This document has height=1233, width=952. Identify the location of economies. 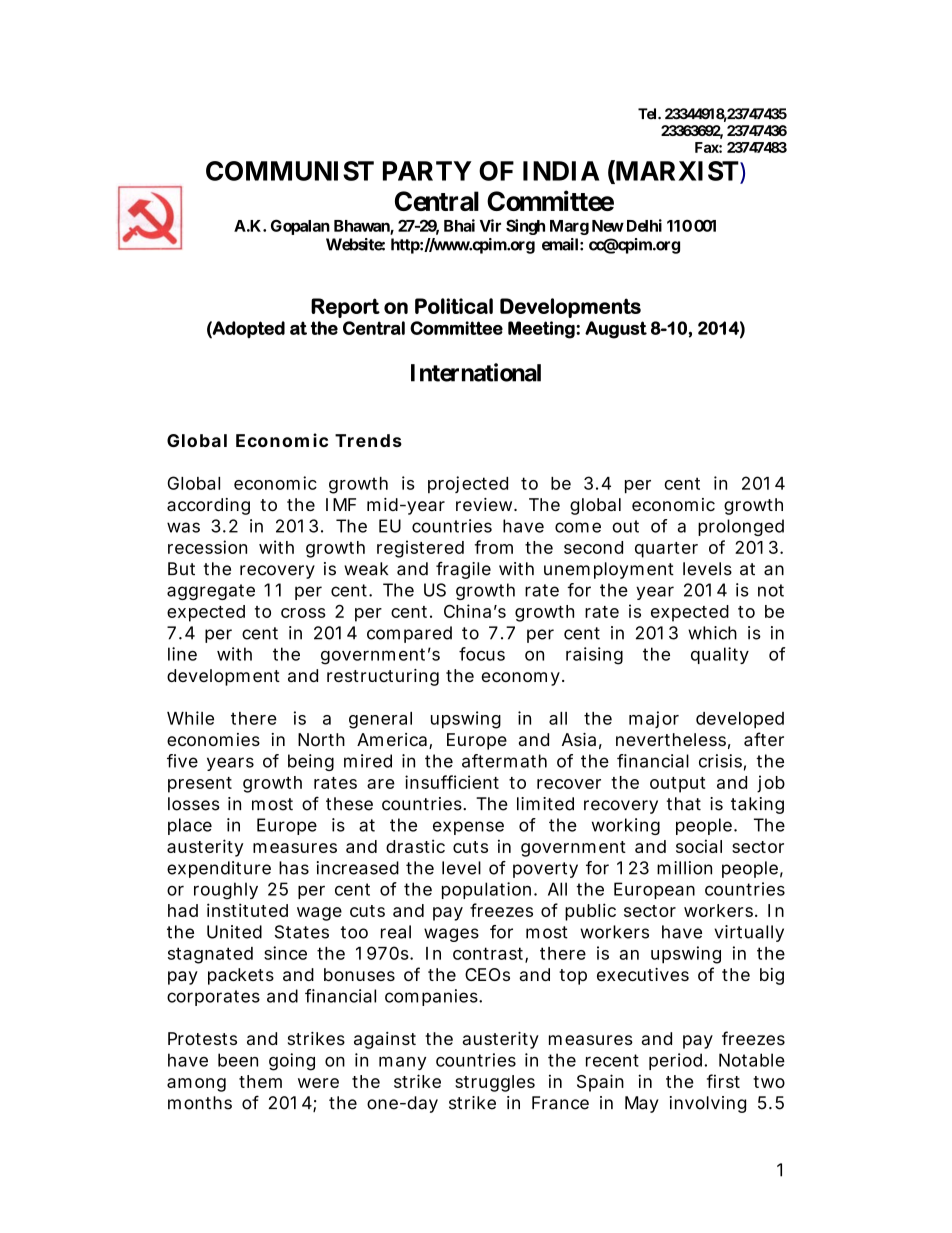
(213, 739).
